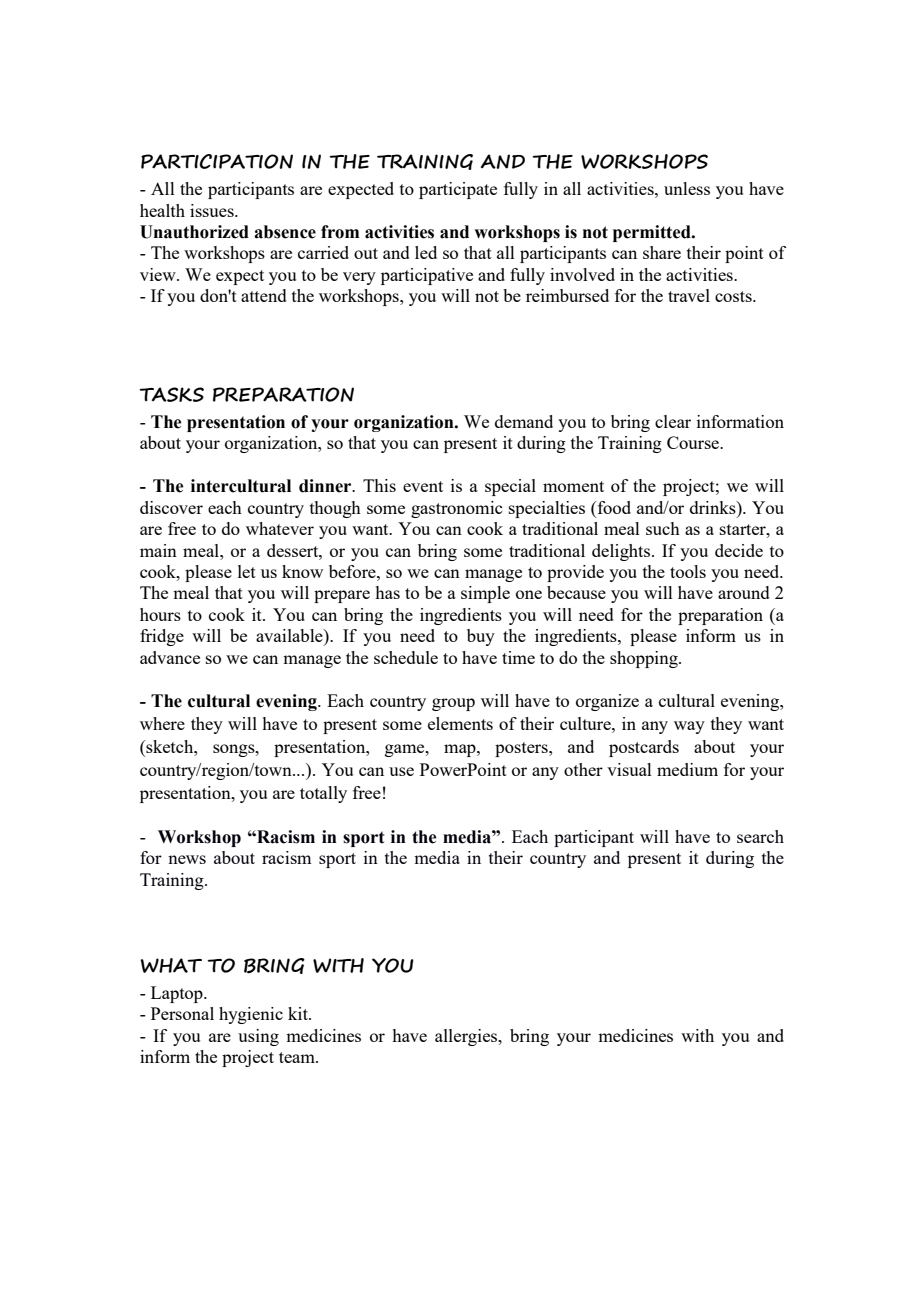  I want to click on participate, so click(458, 190).
